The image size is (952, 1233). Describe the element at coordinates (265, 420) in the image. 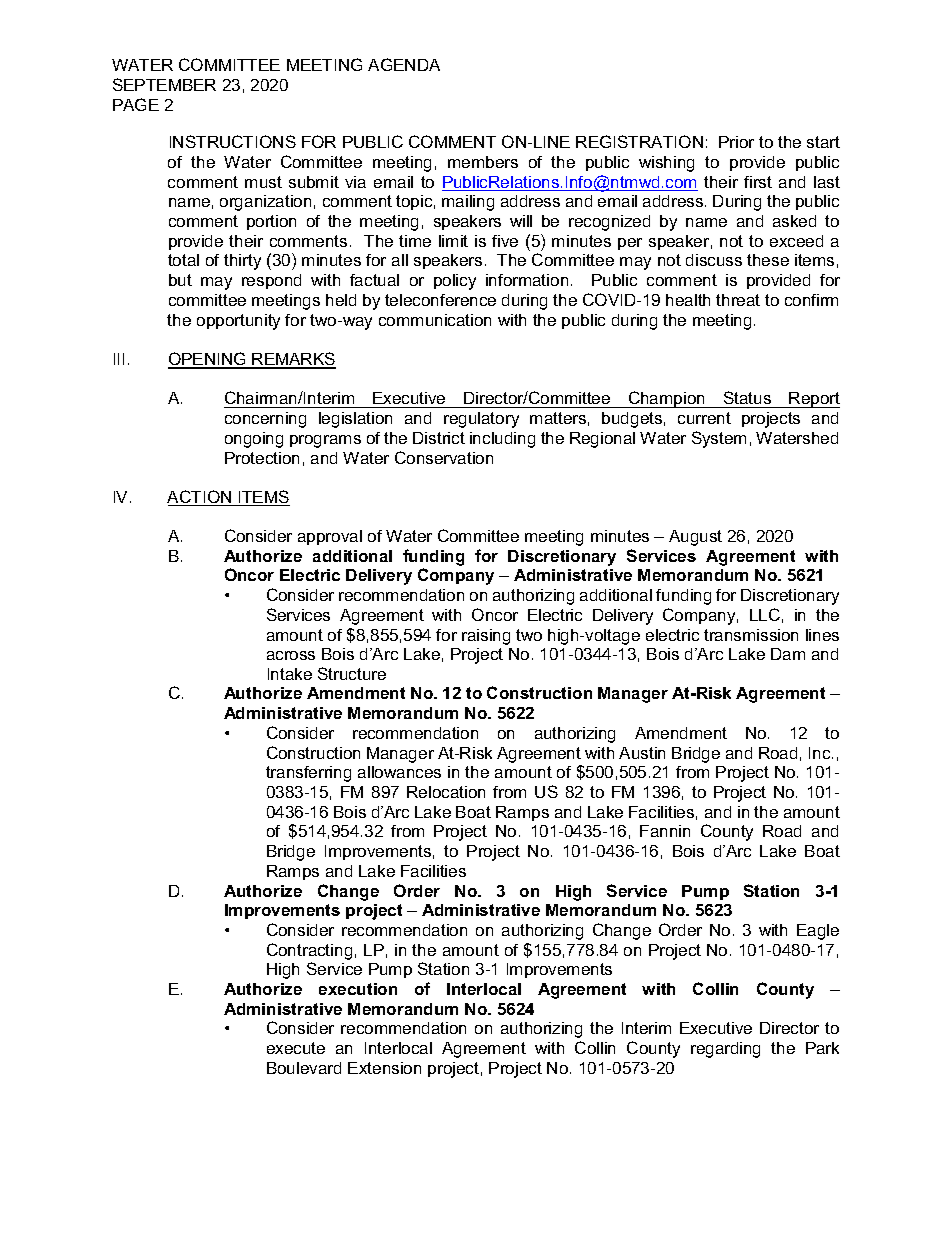

I see `concerning` at that location.
